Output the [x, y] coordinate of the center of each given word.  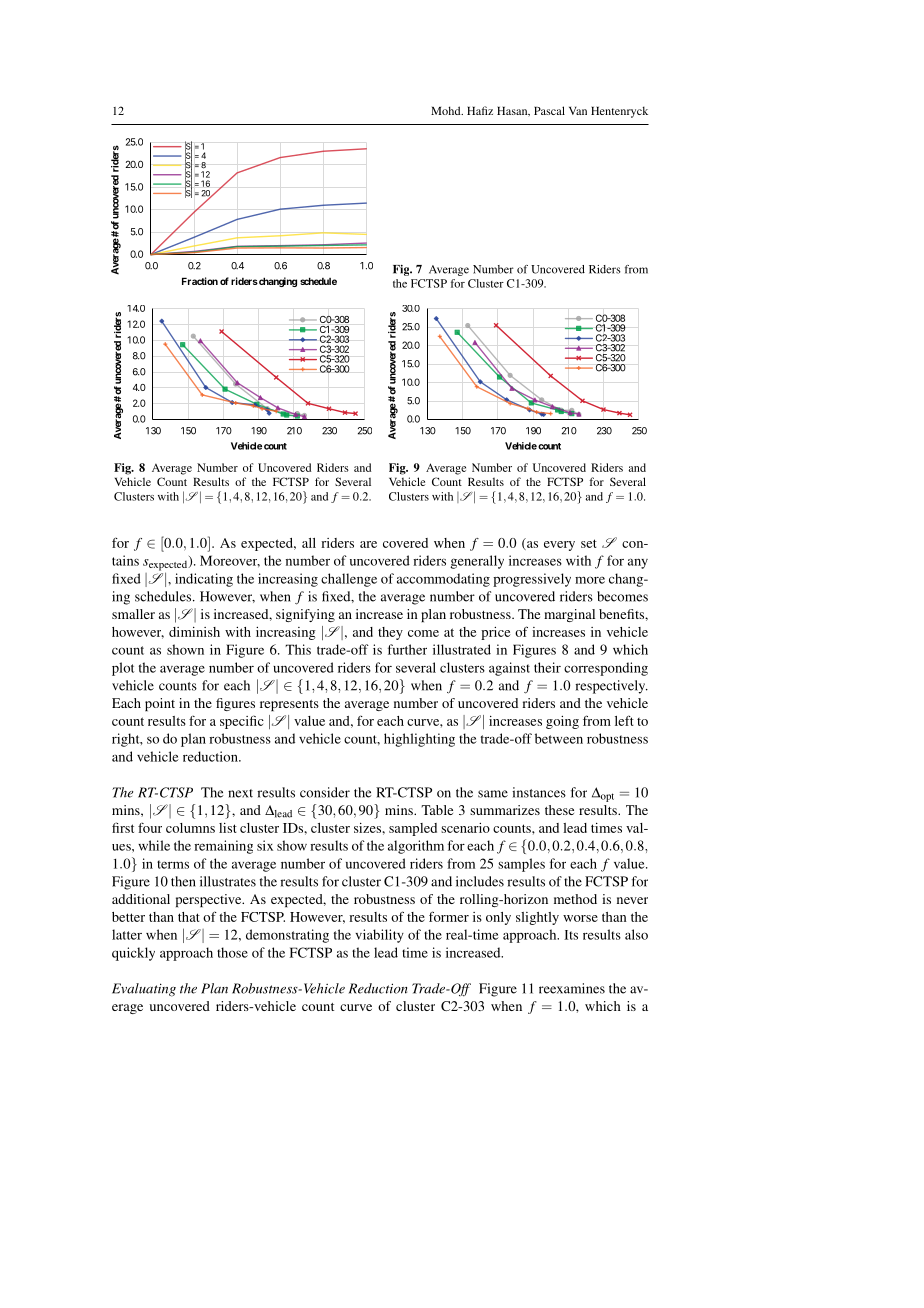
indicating [204, 580]
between [559, 738]
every [559, 546]
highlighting [419, 740]
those [232, 952]
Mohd [447, 110]
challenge [349, 580]
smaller [133, 614]
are [368, 544]
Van [578, 111]
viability [379, 936]
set [589, 543]
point [160, 704]
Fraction [200, 281]
